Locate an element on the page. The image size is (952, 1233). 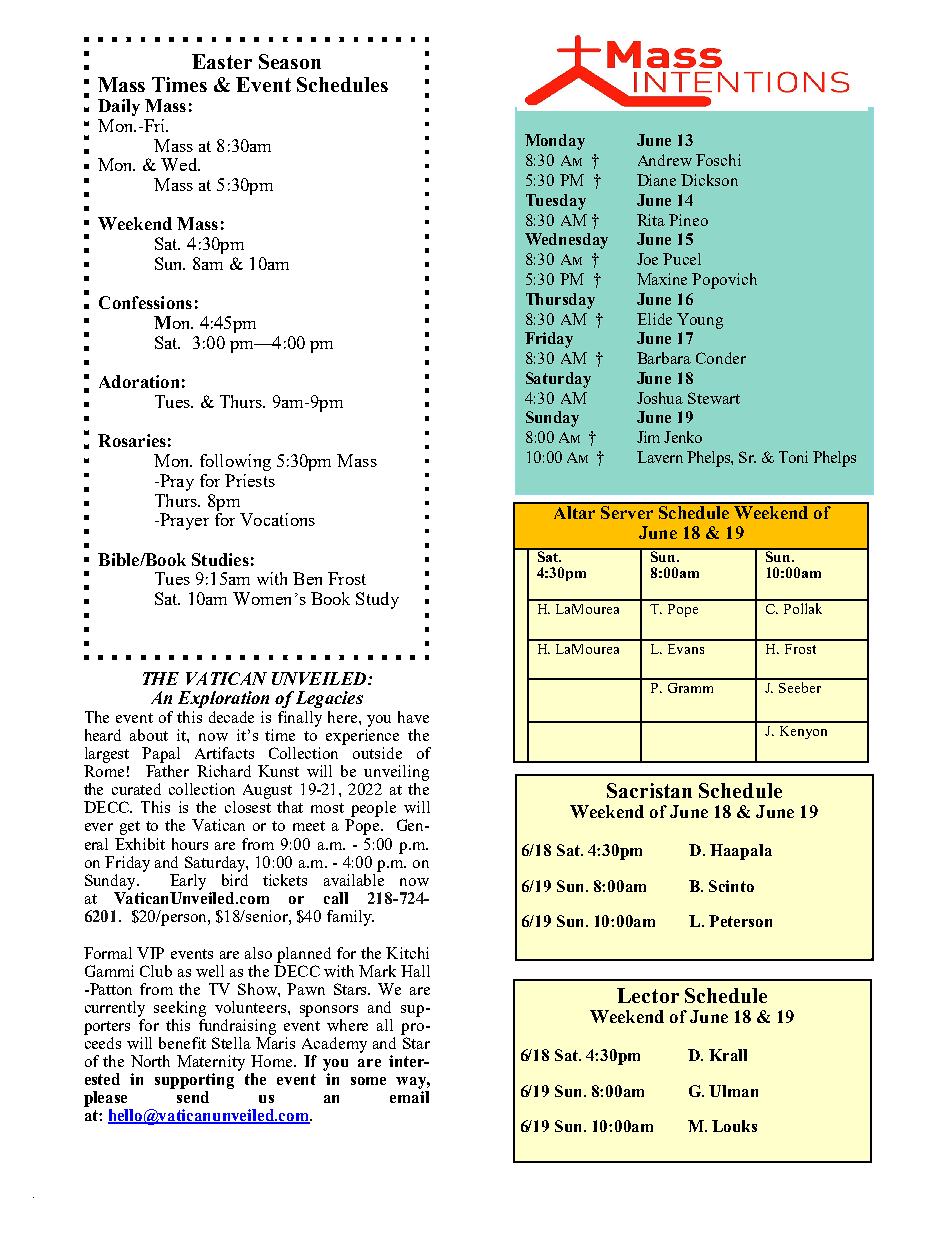
Andrew is located at coordinates (665, 160).
